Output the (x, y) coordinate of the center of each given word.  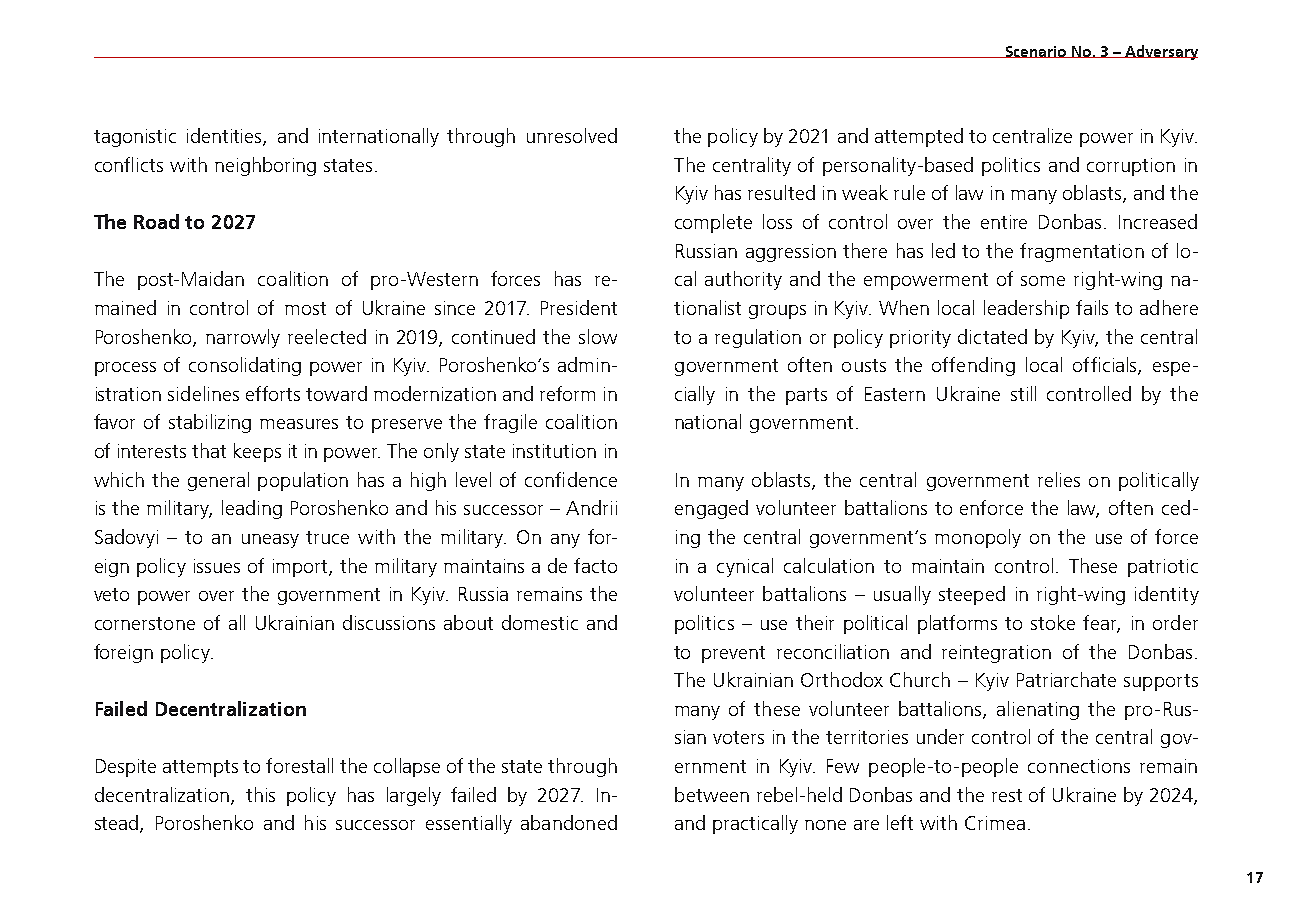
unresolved (572, 135)
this (260, 794)
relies (1059, 479)
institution (554, 451)
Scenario (1036, 52)
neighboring (265, 166)
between (712, 794)
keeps (257, 452)
